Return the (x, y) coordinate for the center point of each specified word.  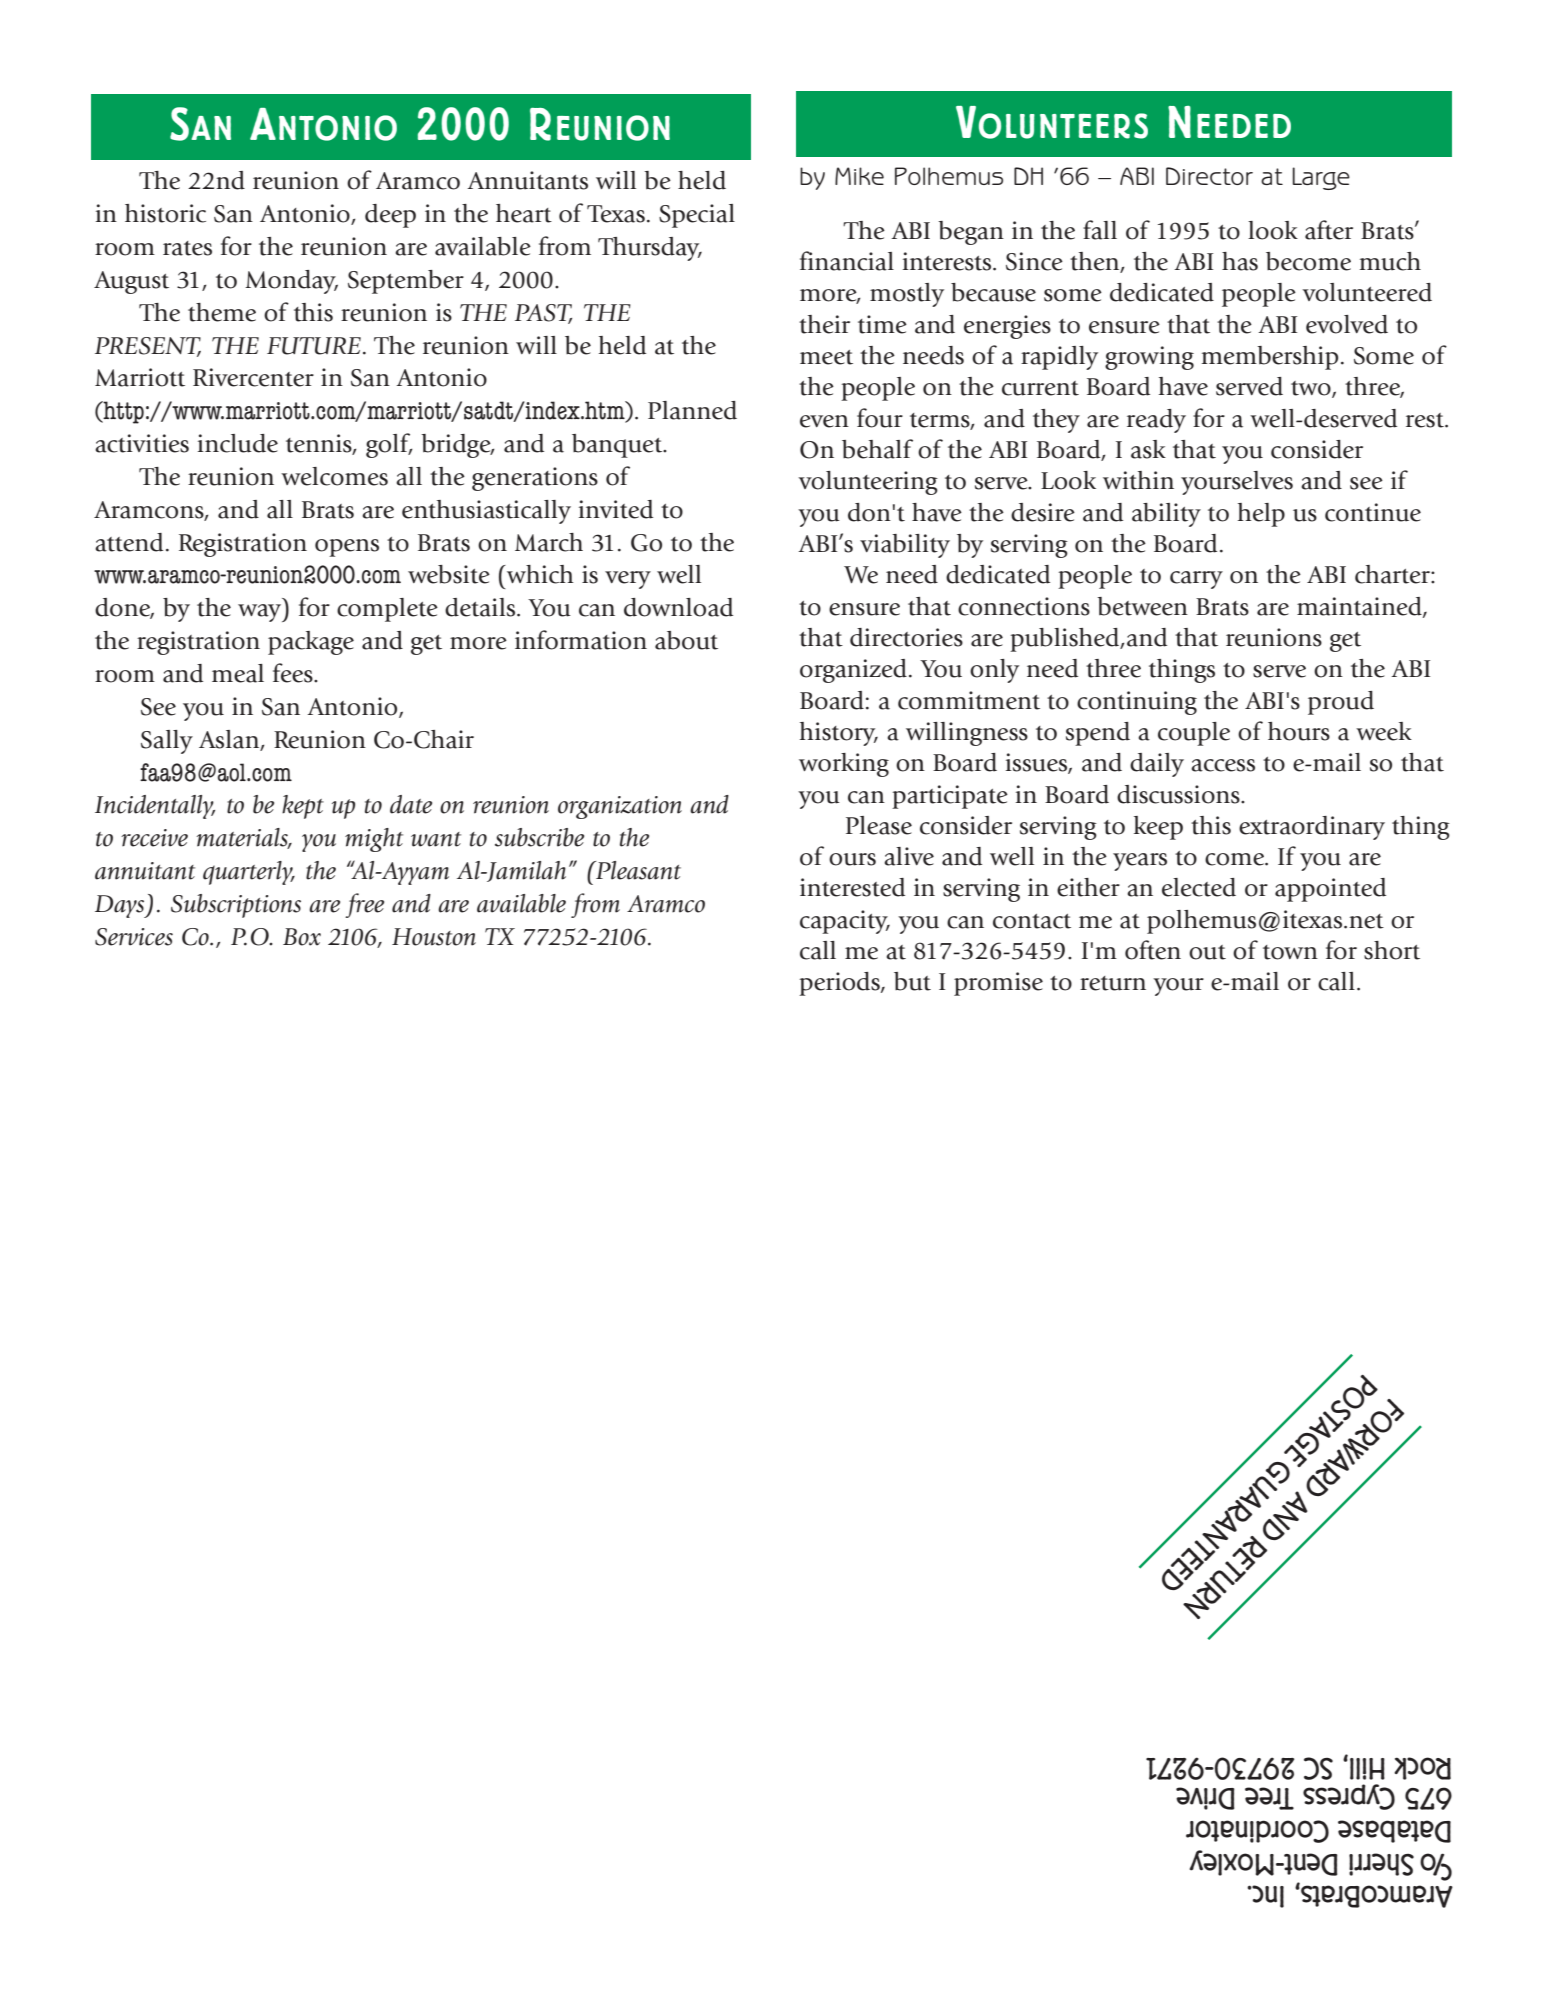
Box (302, 937)
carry (1196, 580)
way (261, 613)
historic (165, 213)
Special (697, 216)
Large (1321, 178)
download (678, 607)
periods (840, 984)
